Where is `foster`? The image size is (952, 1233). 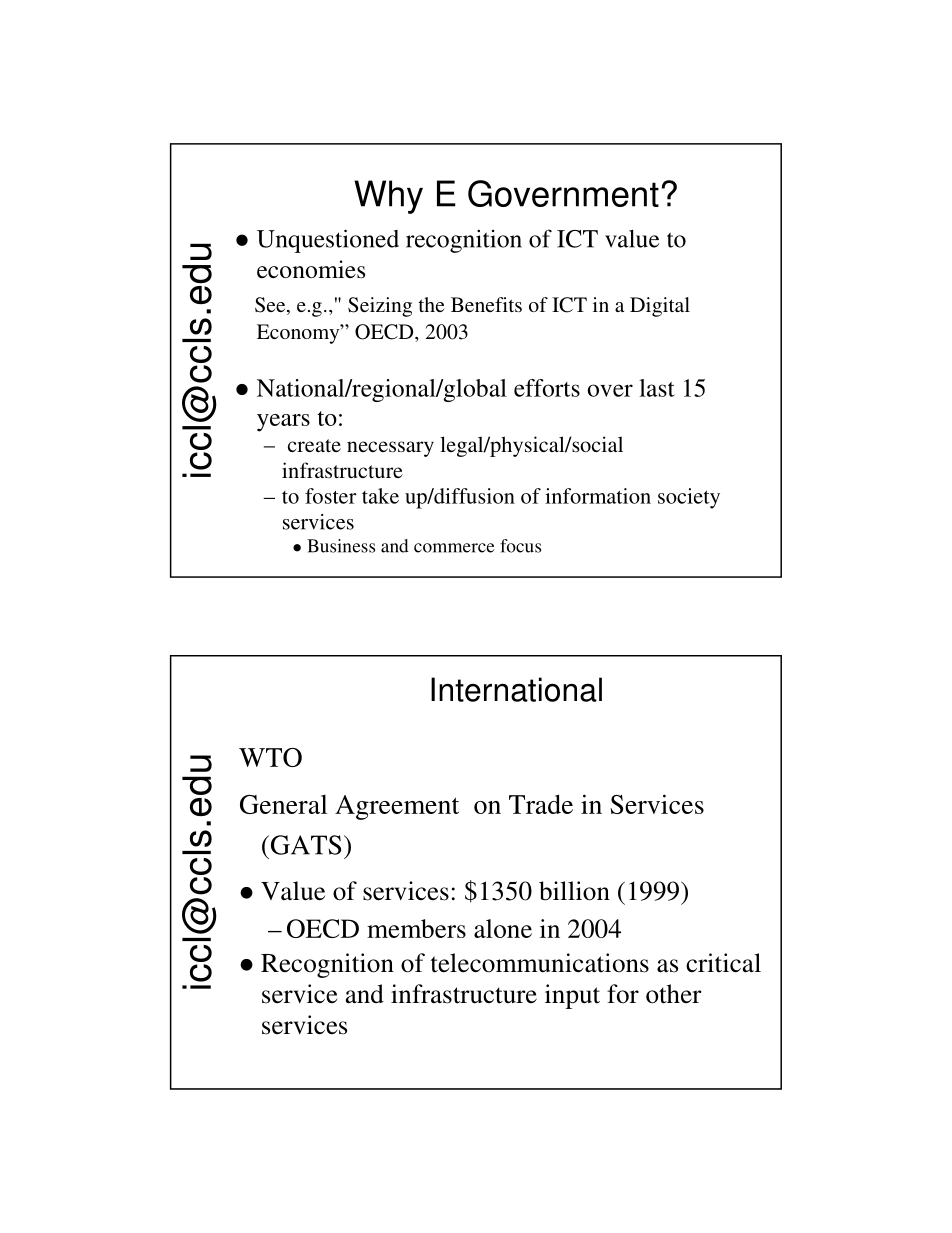 foster is located at coordinates (331, 496).
